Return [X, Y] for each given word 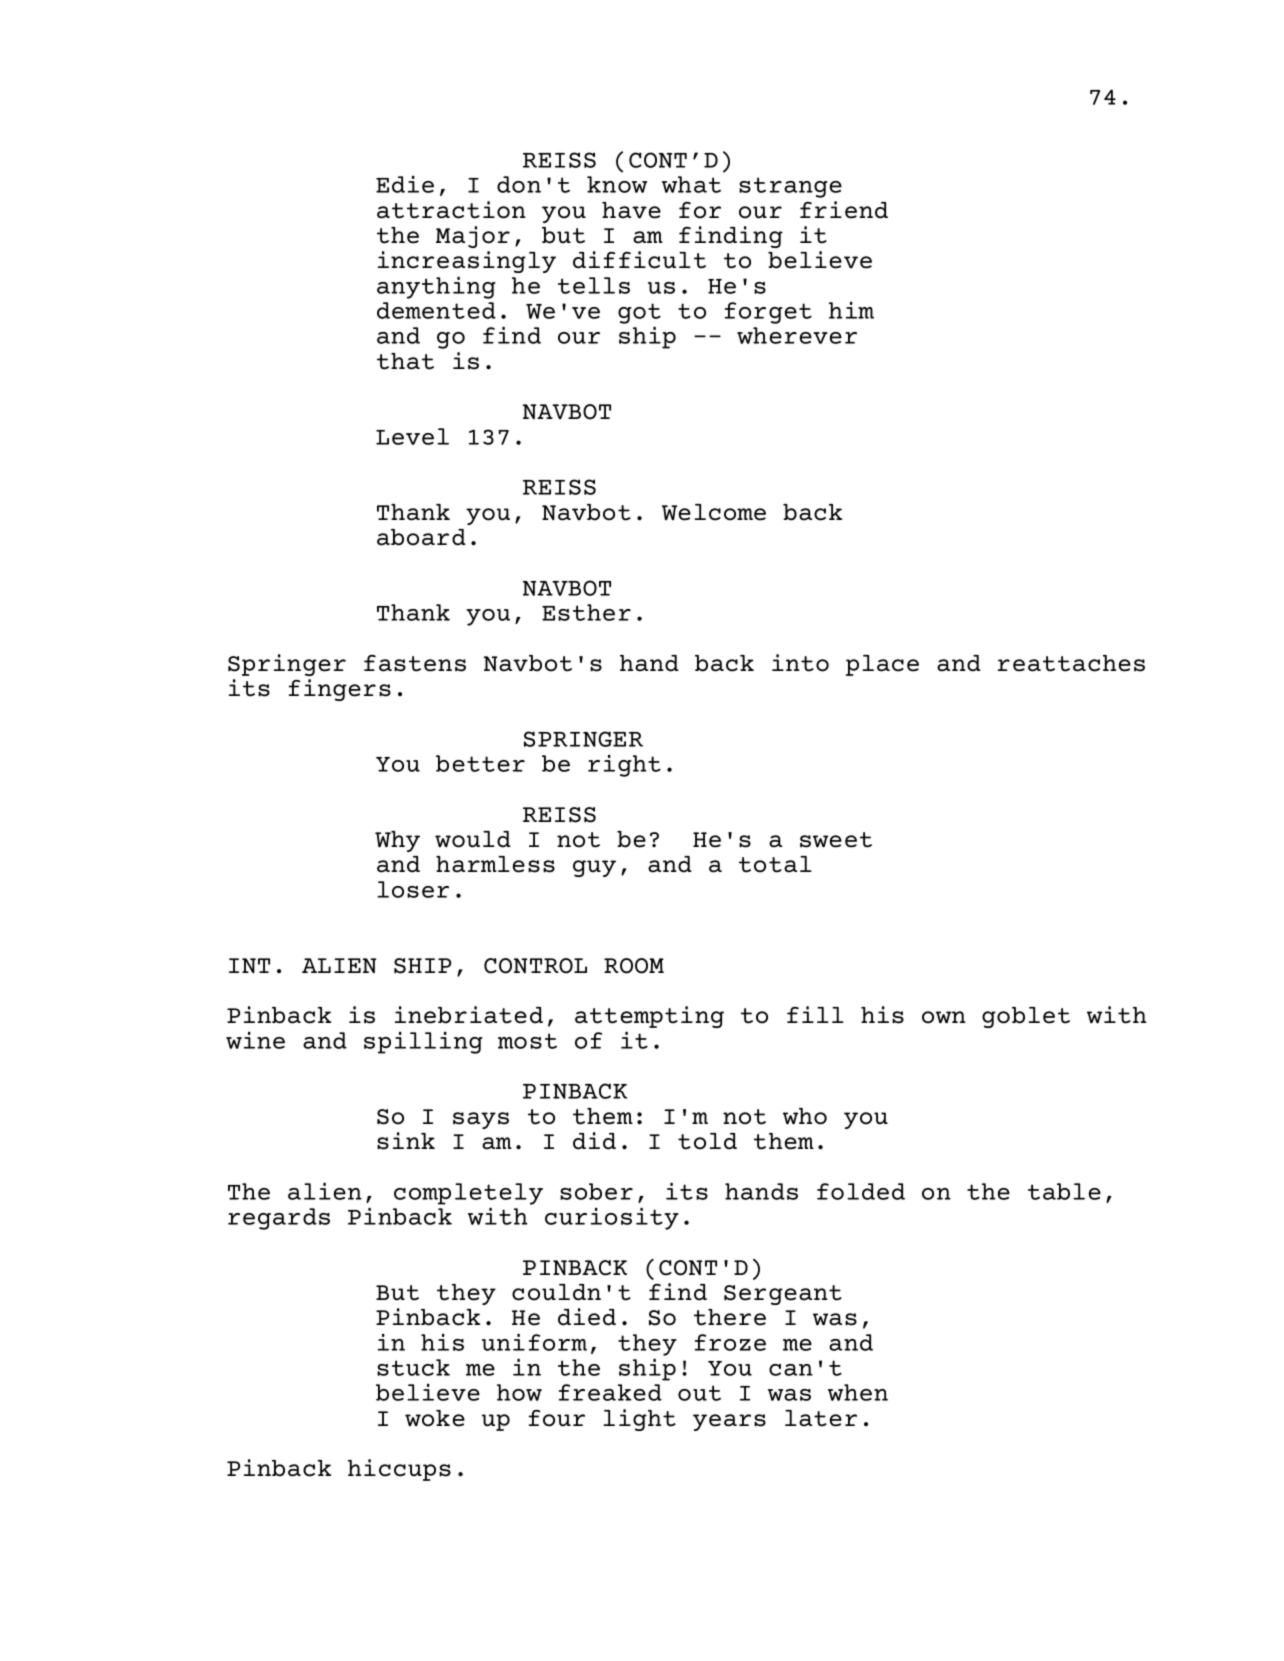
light [639, 1420]
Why [397, 841]
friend [844, 210]
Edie [405, 184]
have [631, 210]
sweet [836, 840]
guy [594, 868]
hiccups [399, 1470]
